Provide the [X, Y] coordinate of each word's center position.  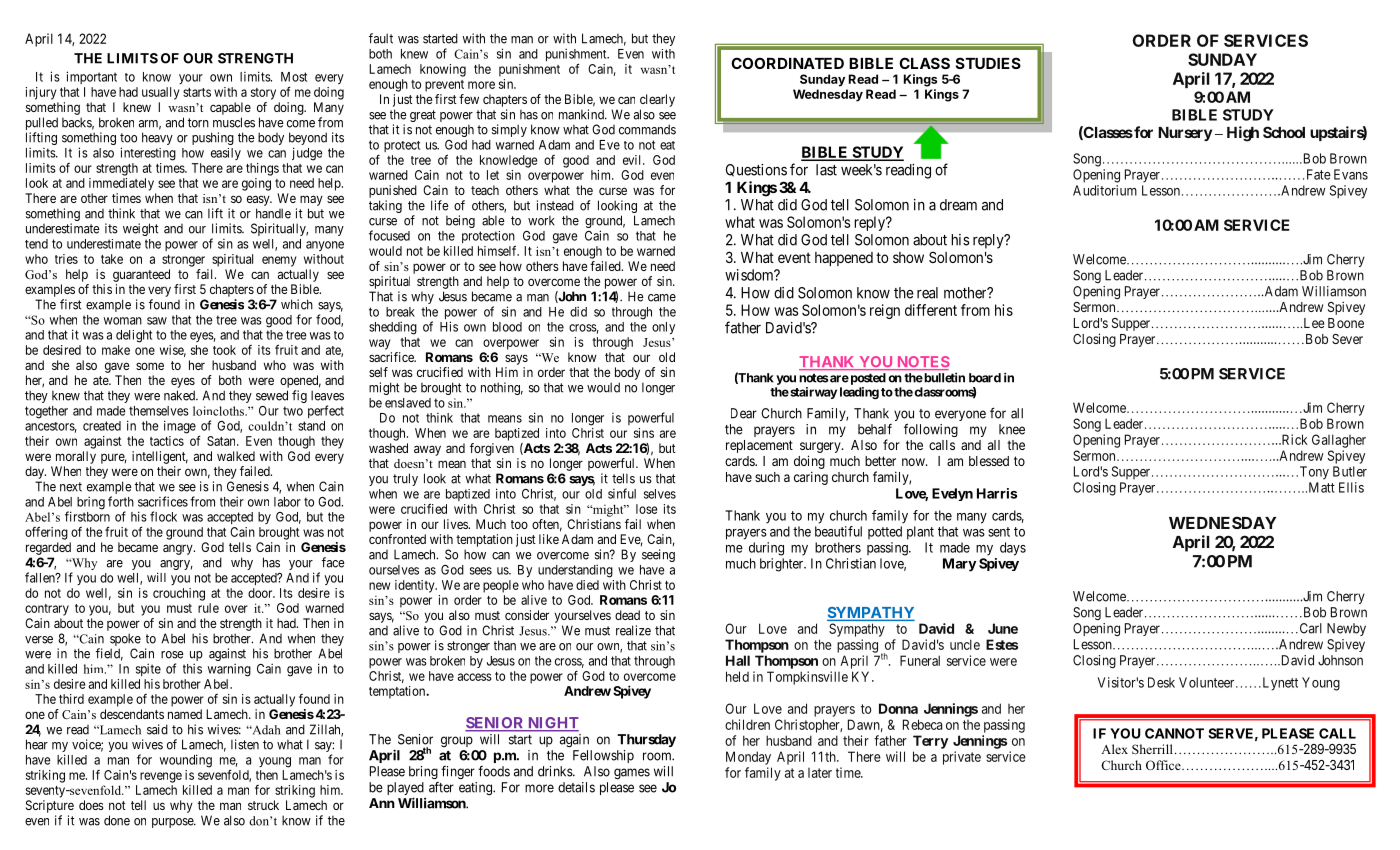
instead [555, 205]
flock [163, 516]
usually [161, 93]
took [224, 350]
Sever [1347, 339]
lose [646, 509]
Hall [738, 660]
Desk [1161, 682]
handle [273, 213]
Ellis [1351, 487]
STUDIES [988, 63]
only [663, 328]
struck [263, 805]
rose [172, 655]
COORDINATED [787, 63]
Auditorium [1105, 190]
